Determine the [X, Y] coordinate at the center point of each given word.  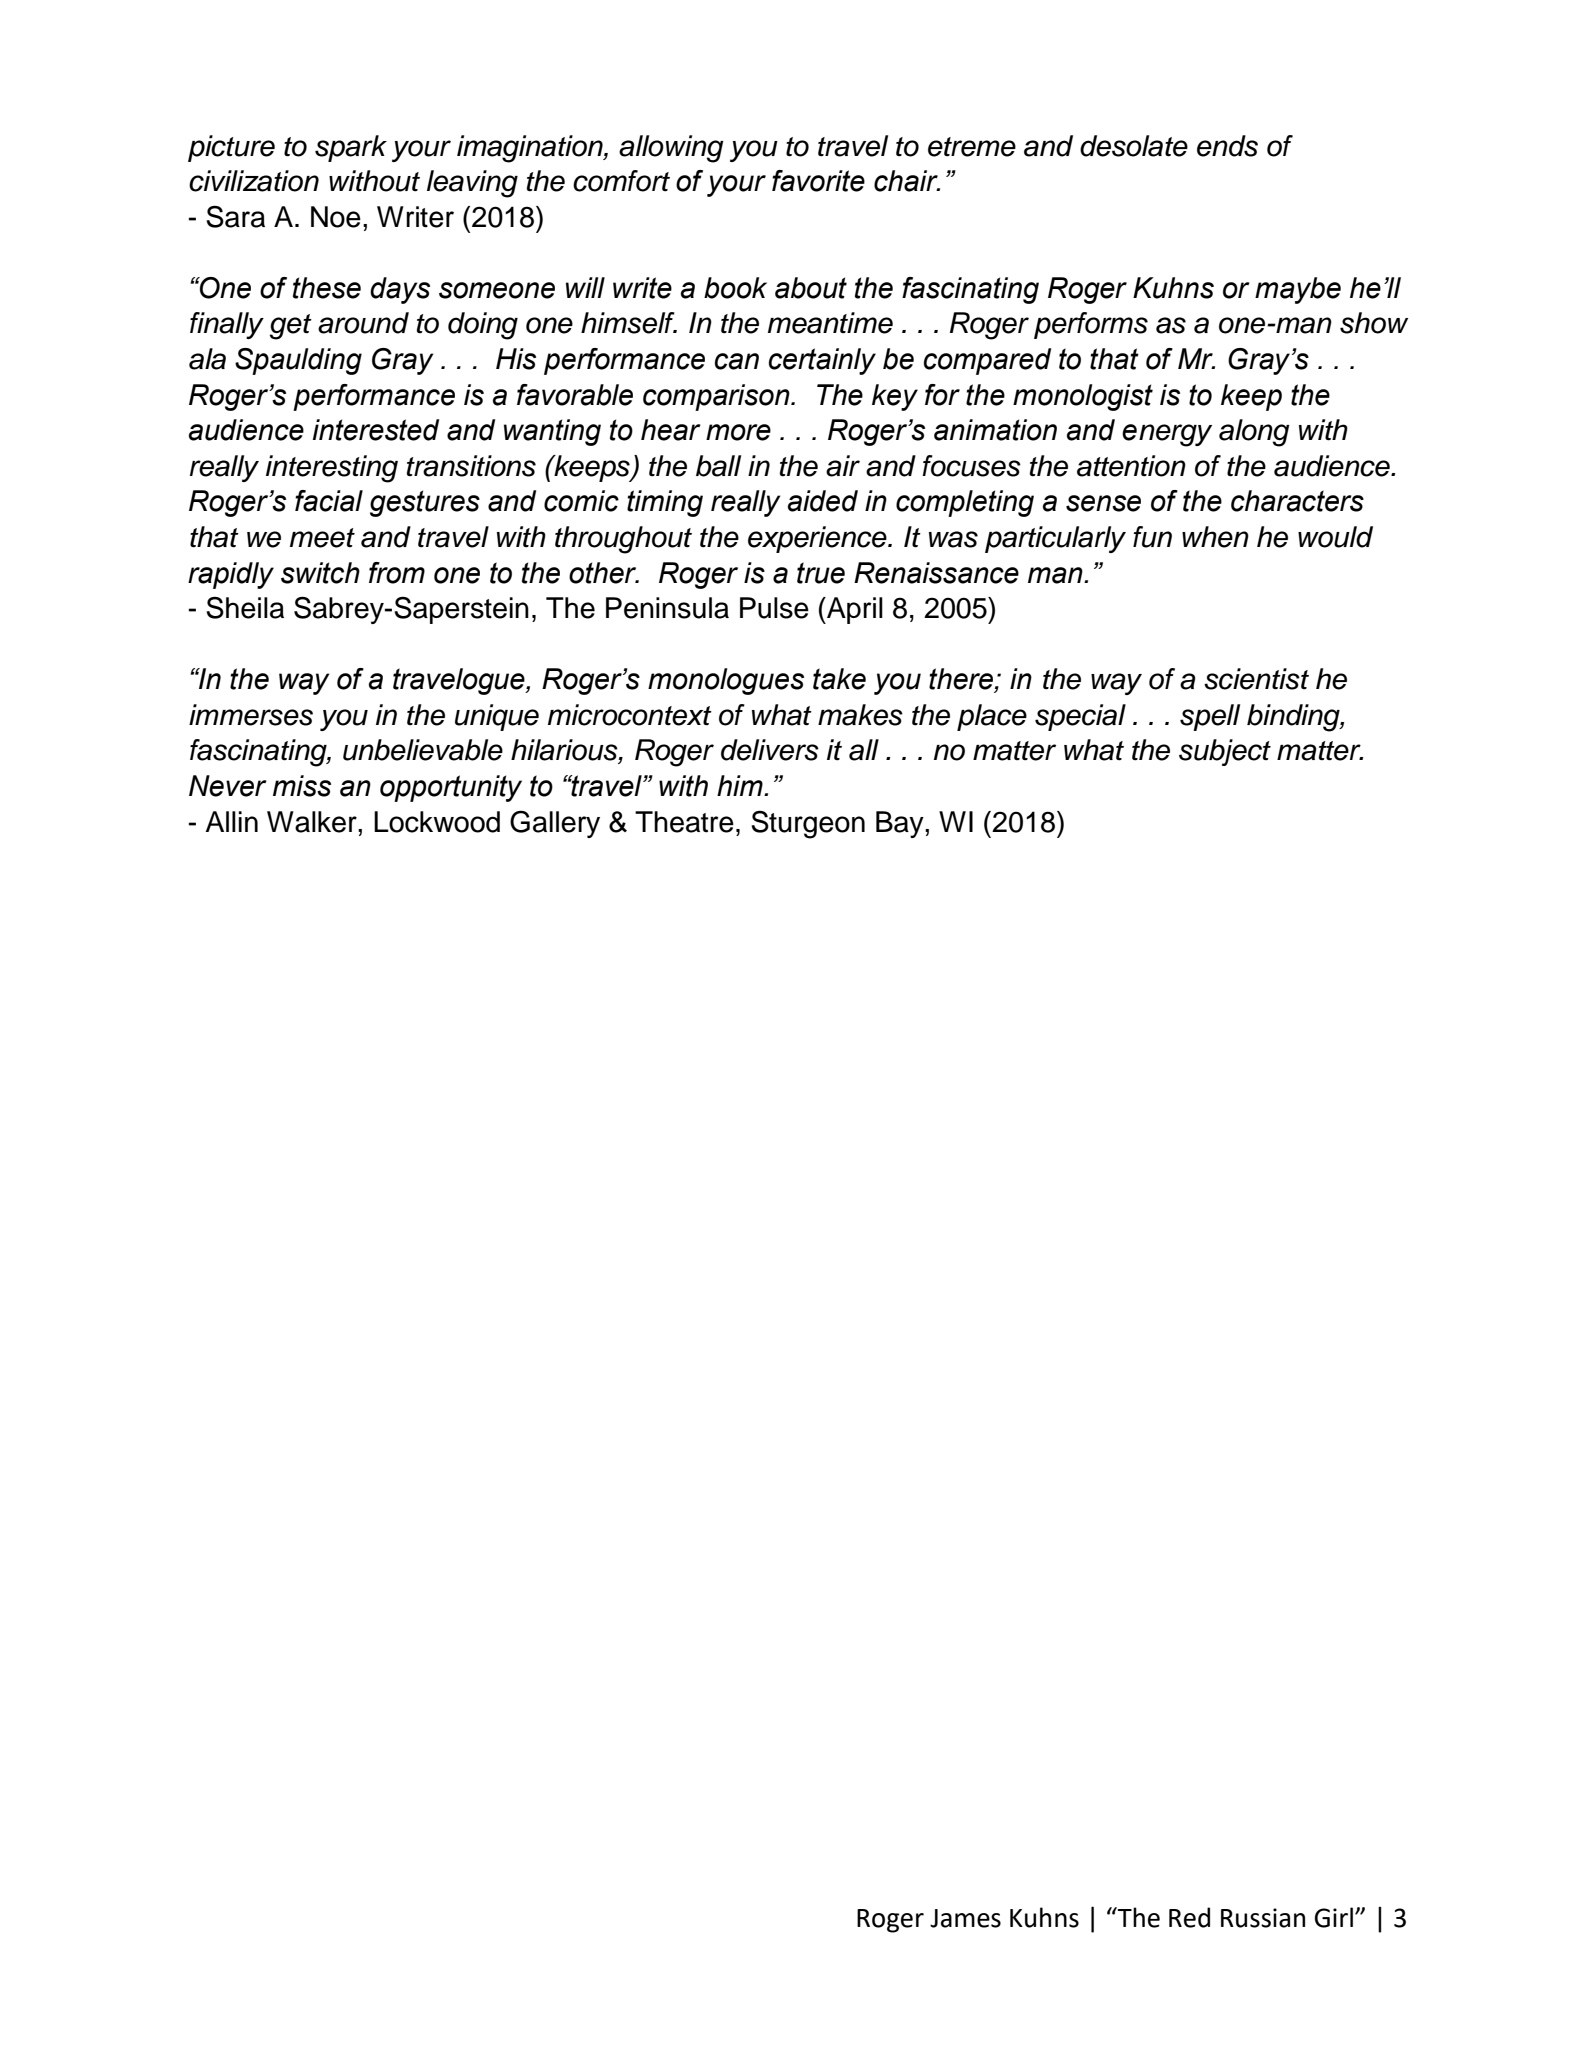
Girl [1335, 1917]
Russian [1263, 1918]
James [965, 1918]
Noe [336, 217]
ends [1227, 146]
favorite [818, 181]
